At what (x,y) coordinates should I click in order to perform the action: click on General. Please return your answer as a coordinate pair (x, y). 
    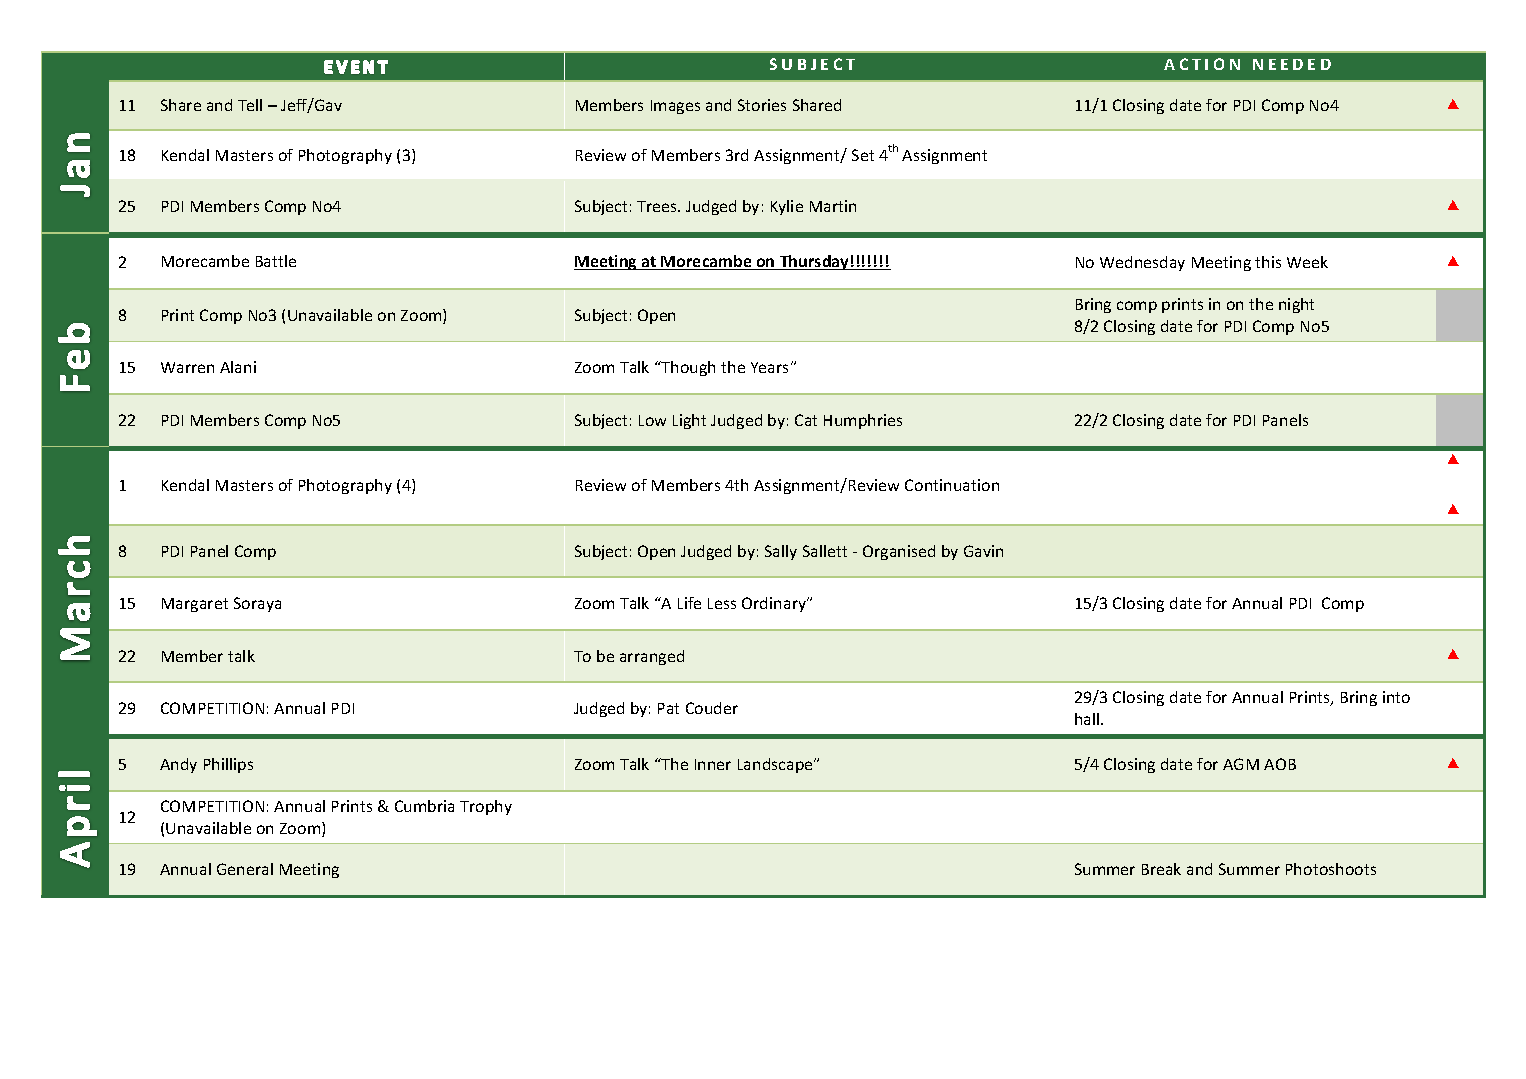
    Looking at the image, I should click on (245, 869).
